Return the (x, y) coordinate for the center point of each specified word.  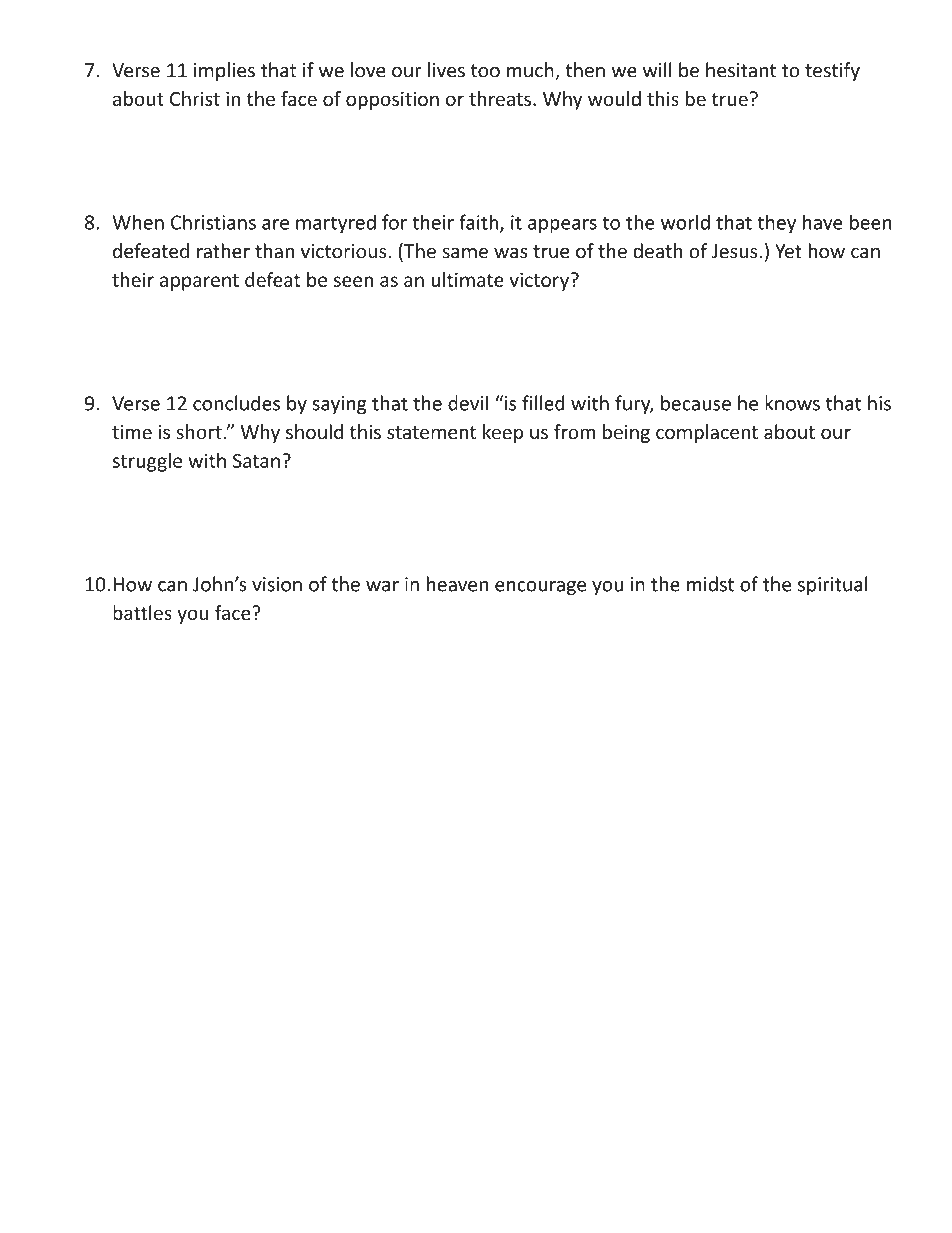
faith (478, 222)
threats (500, 98)
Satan (256, 460)
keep (503, 433)
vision (277, 584)
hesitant (741, 70)
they (776, 224)
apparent (199, 282)
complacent (707, 433)
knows (792, 403)
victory (540, 281)
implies (224, 71)
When (138, 222)
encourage (540, 588)
